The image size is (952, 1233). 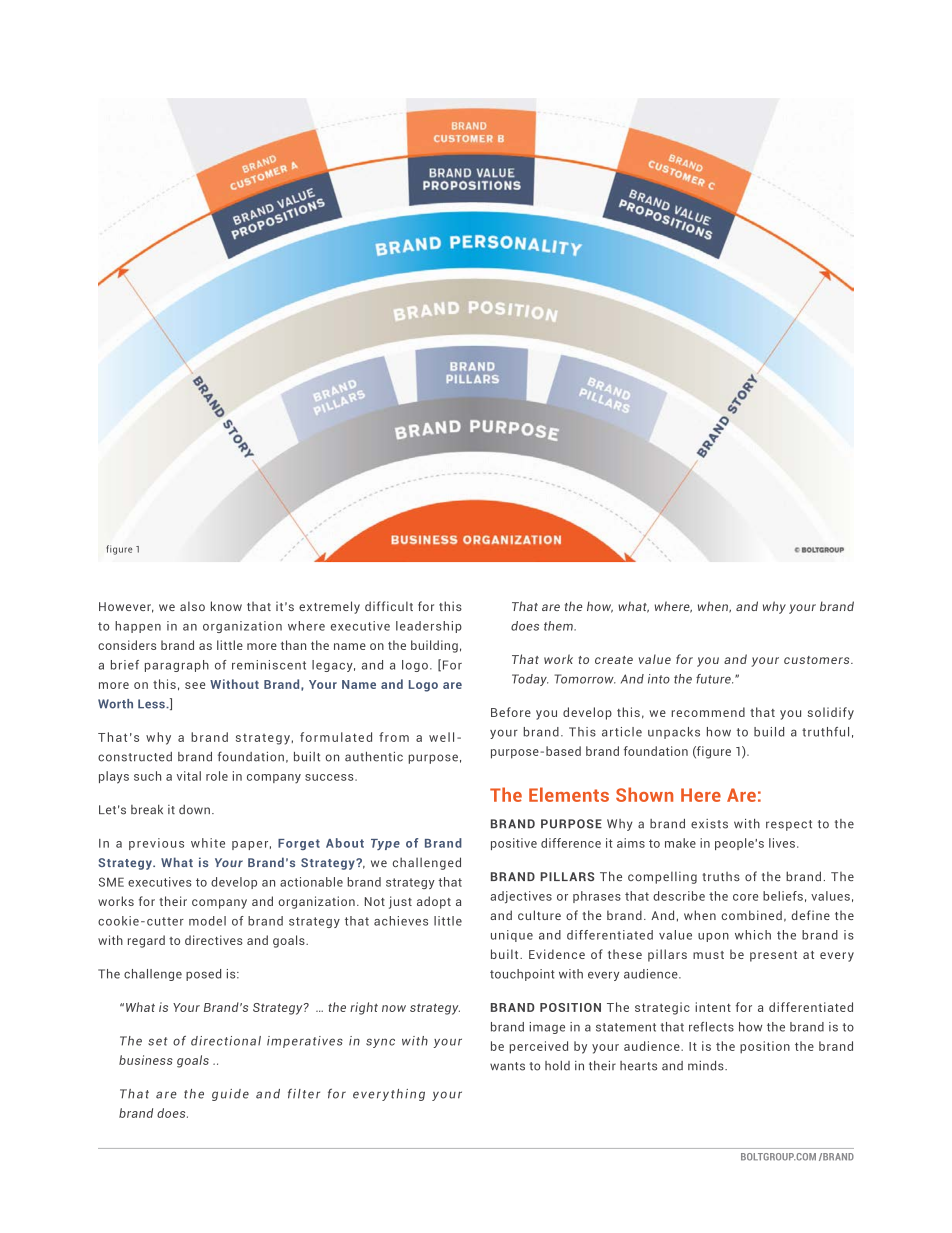 I want to click on down, so click(x=194, y=810).
